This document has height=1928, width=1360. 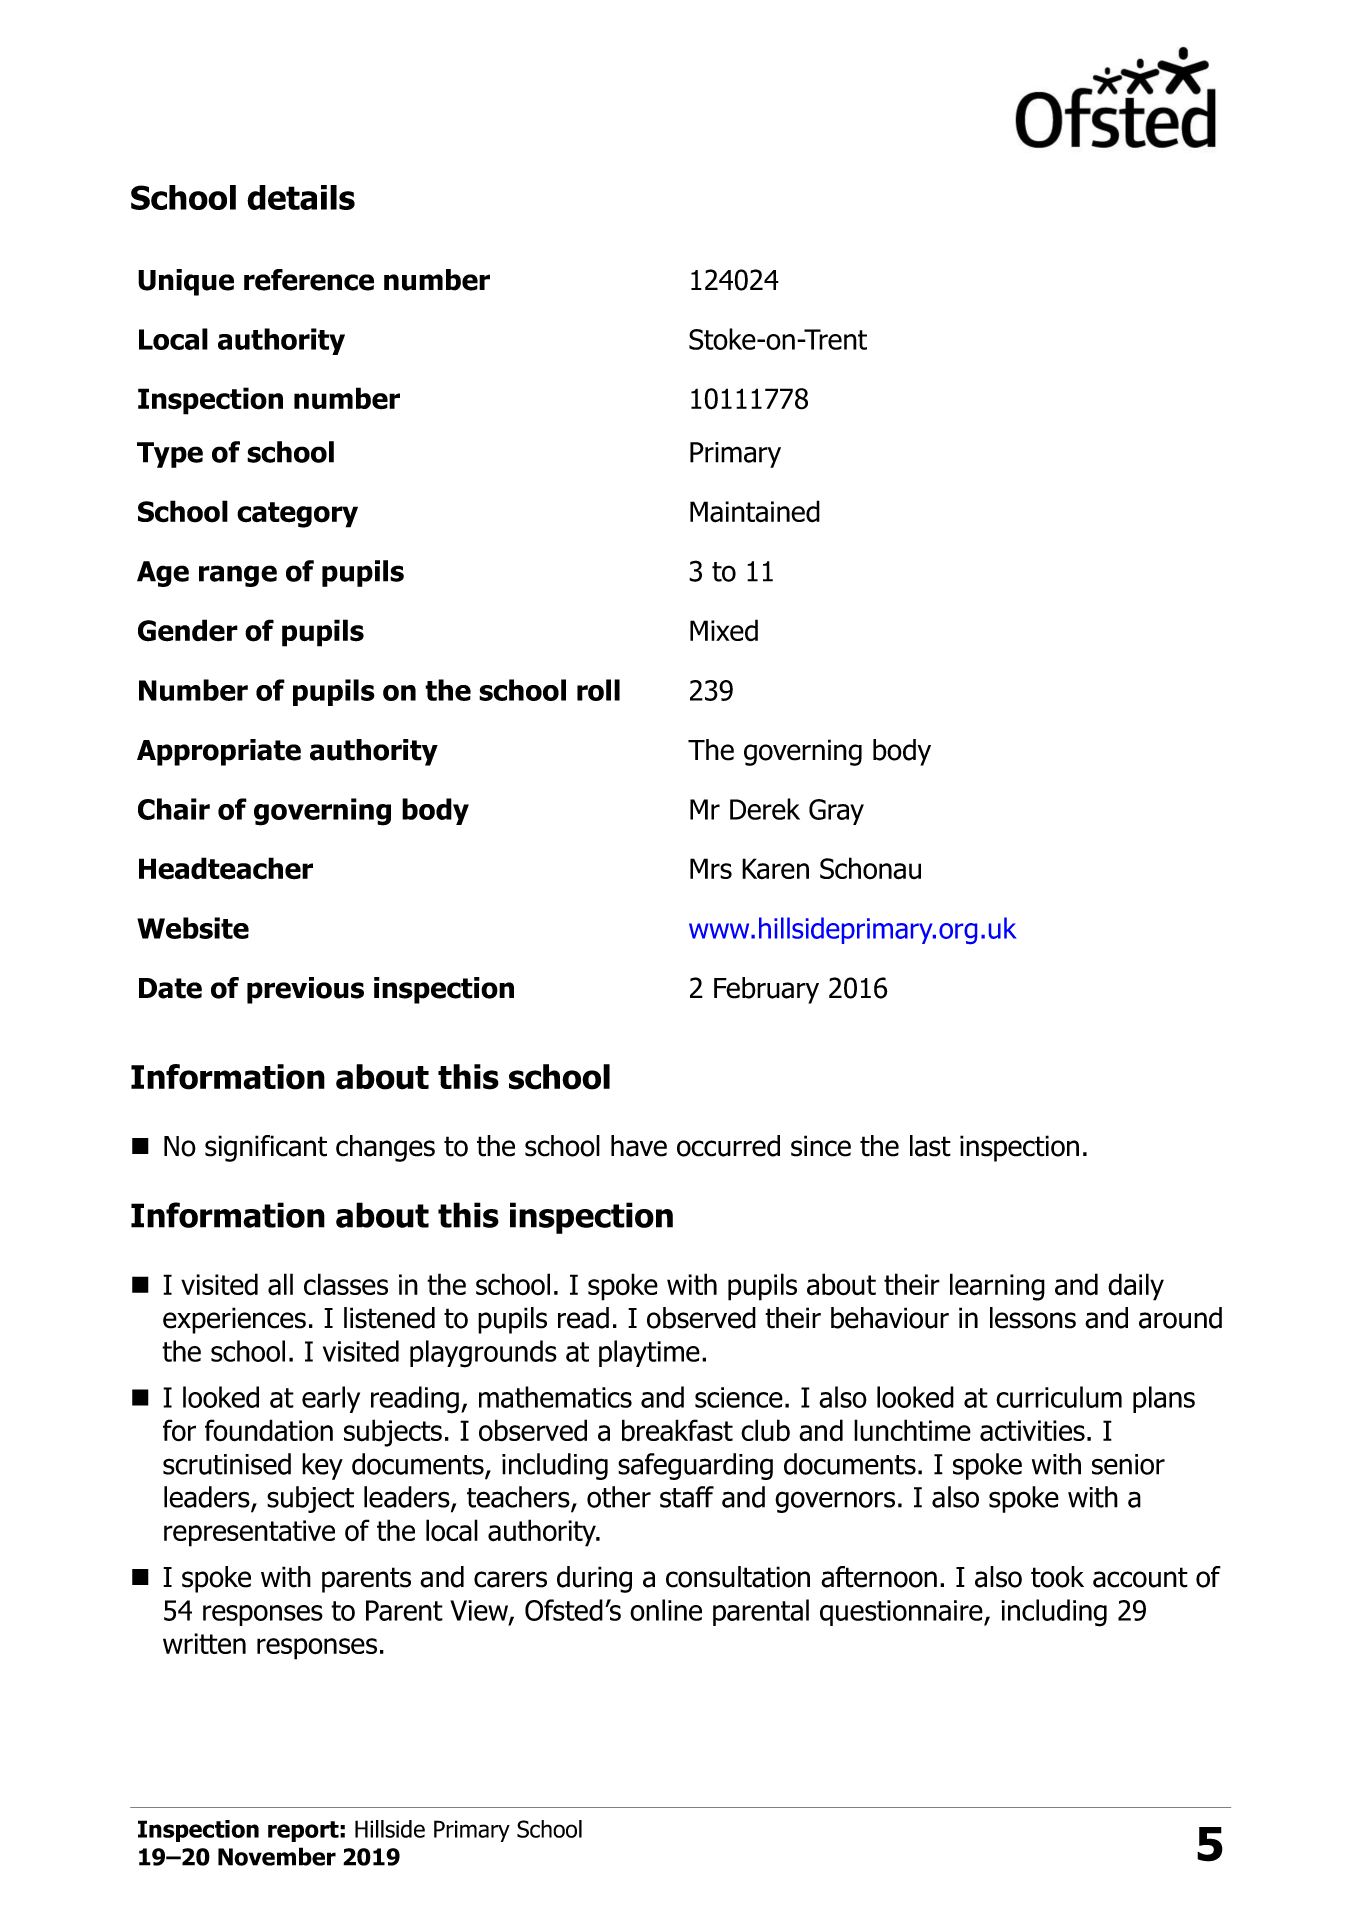 What do you see at coordinates (666, 1610) in the document?
I see `online` at bounding box center [666, 1610].
